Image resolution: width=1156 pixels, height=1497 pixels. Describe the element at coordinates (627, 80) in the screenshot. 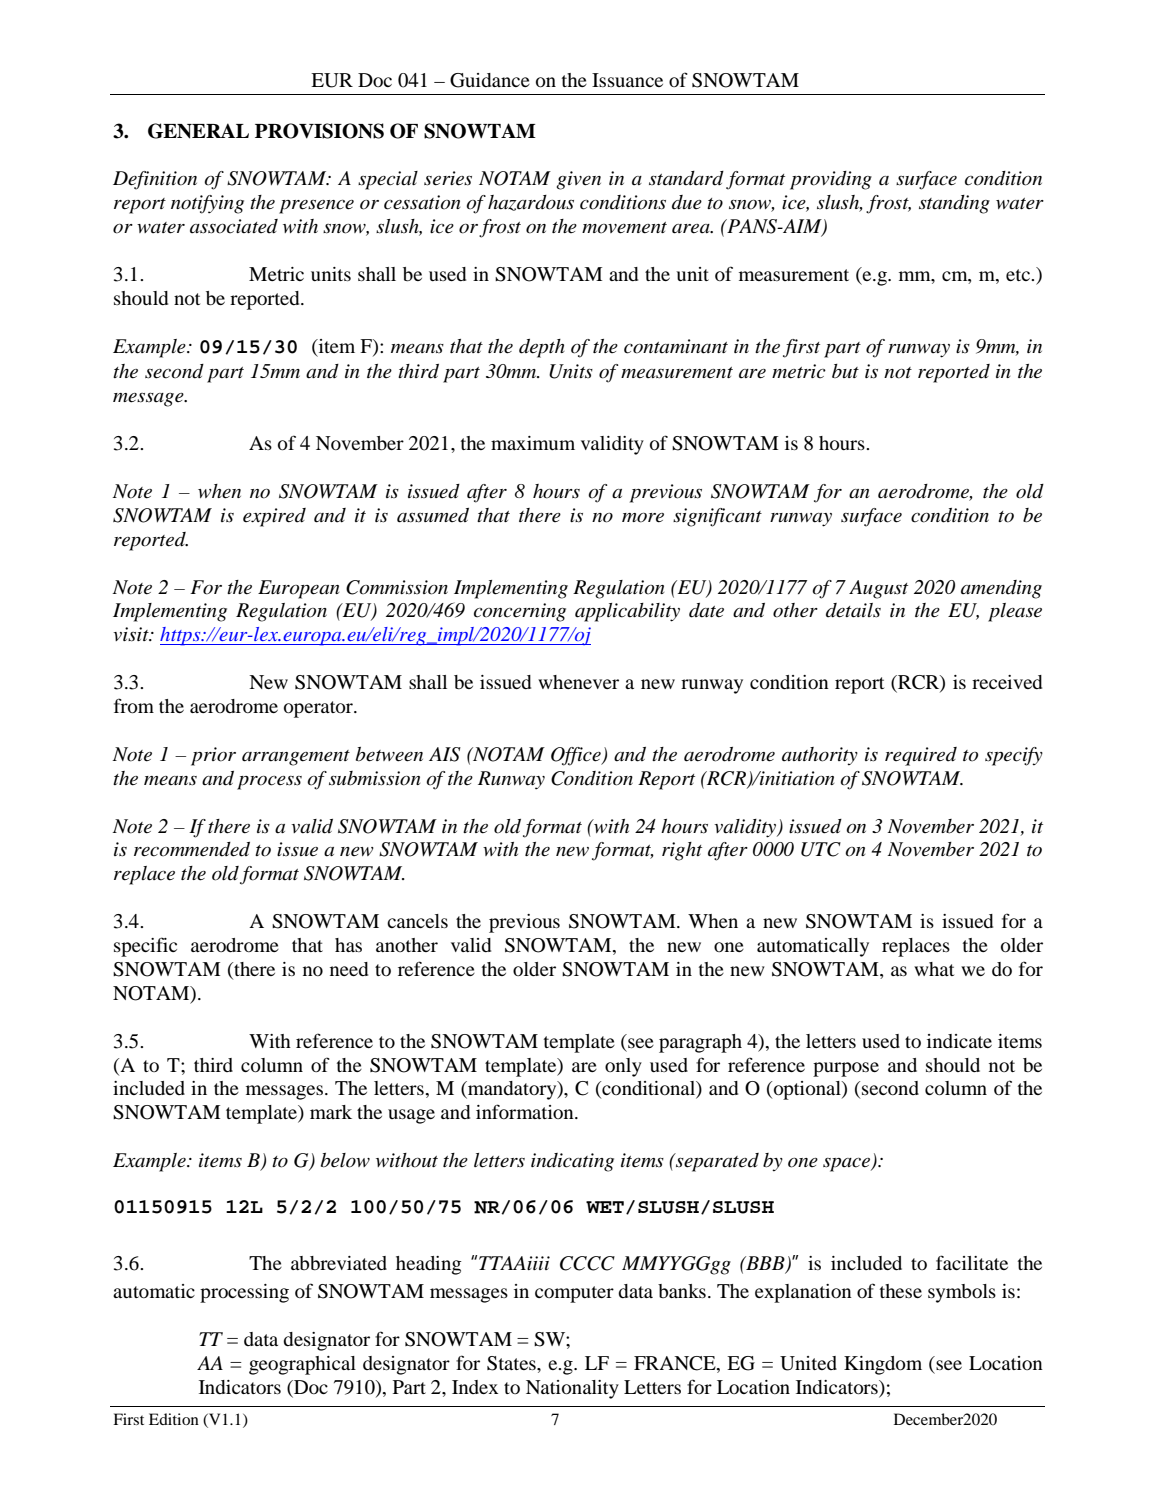

I see `Issuance` at that location.
